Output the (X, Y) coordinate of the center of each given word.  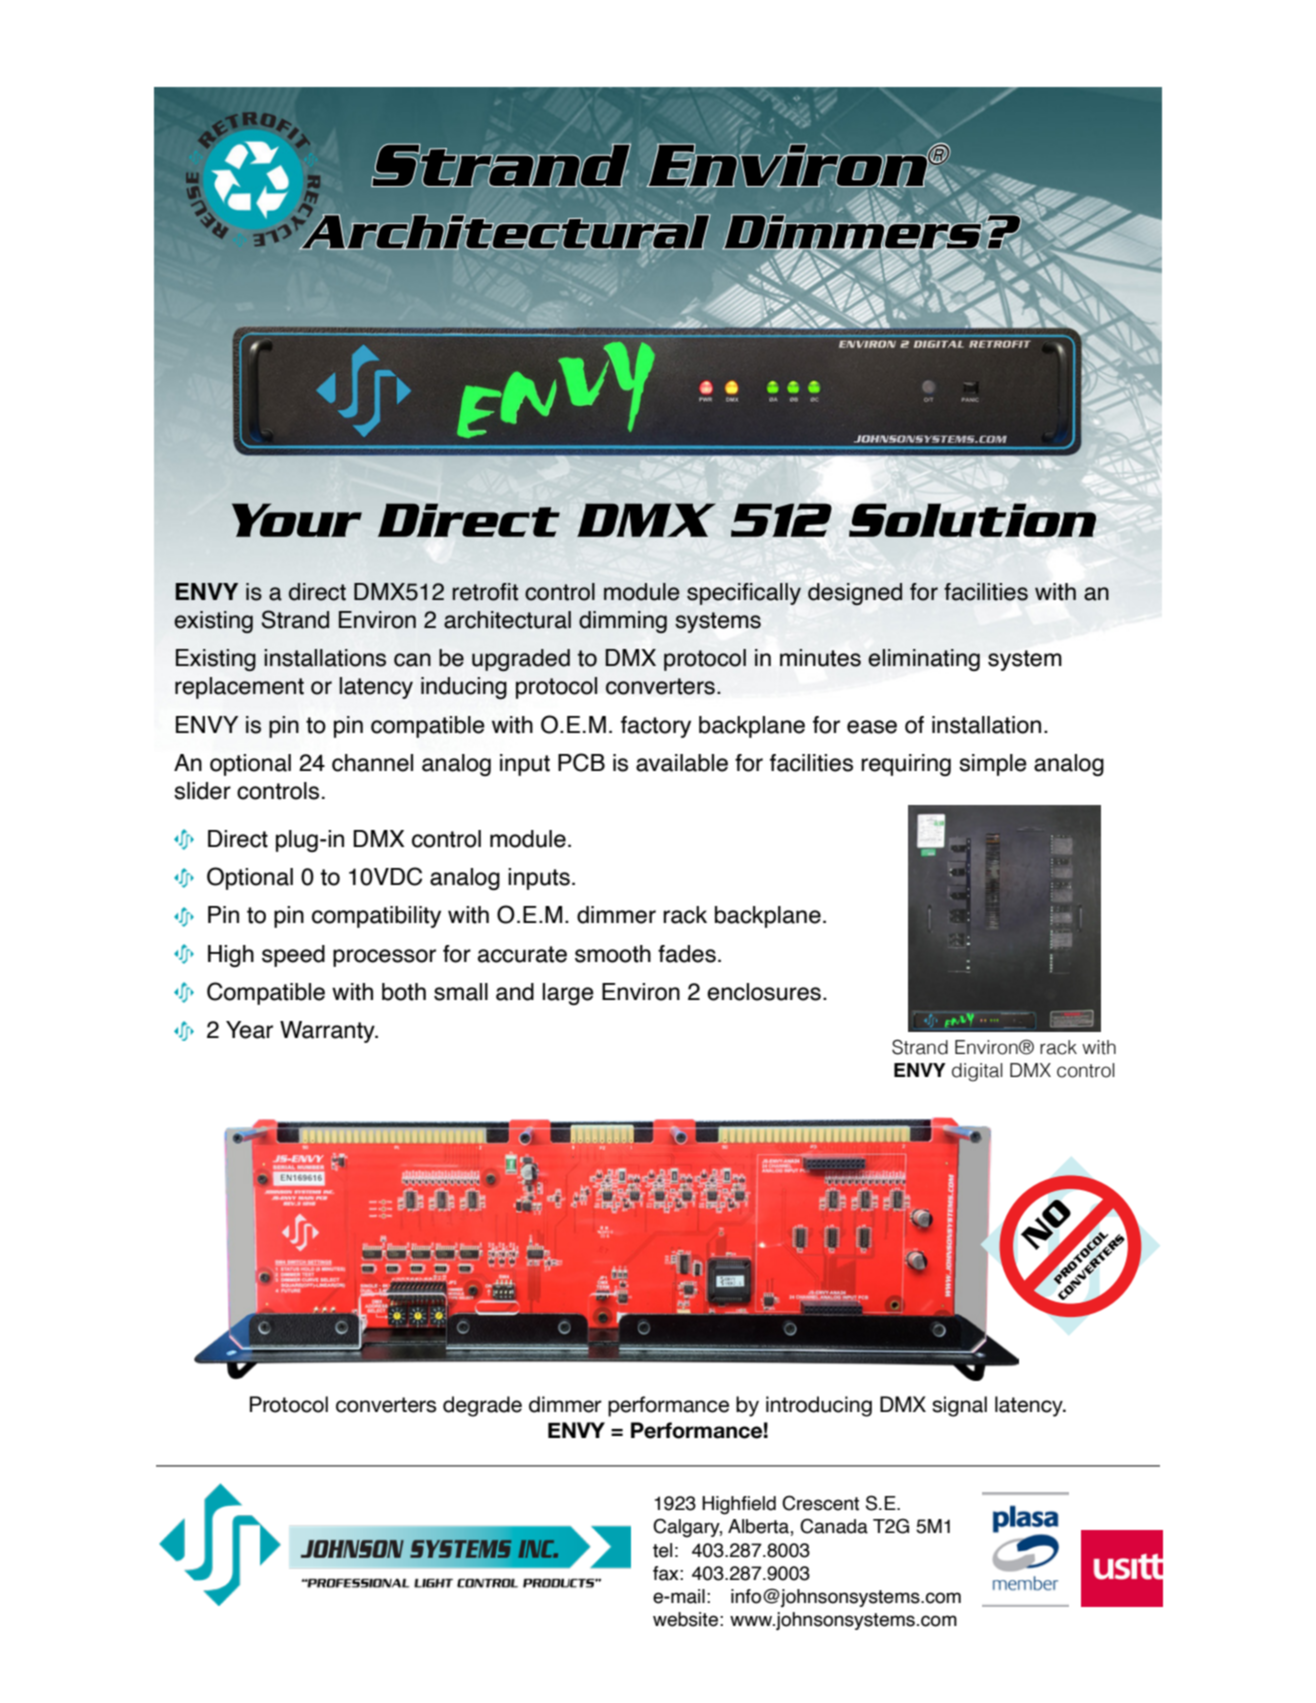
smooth (613, 954)
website (685, 1619)
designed (855, 594)
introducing (819, 1406)
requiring (906, 765)
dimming (623, 622)
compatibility (376, 917)
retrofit (485, 592)
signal (959, 1406)
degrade (482, 1406)
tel (662, 1550)
